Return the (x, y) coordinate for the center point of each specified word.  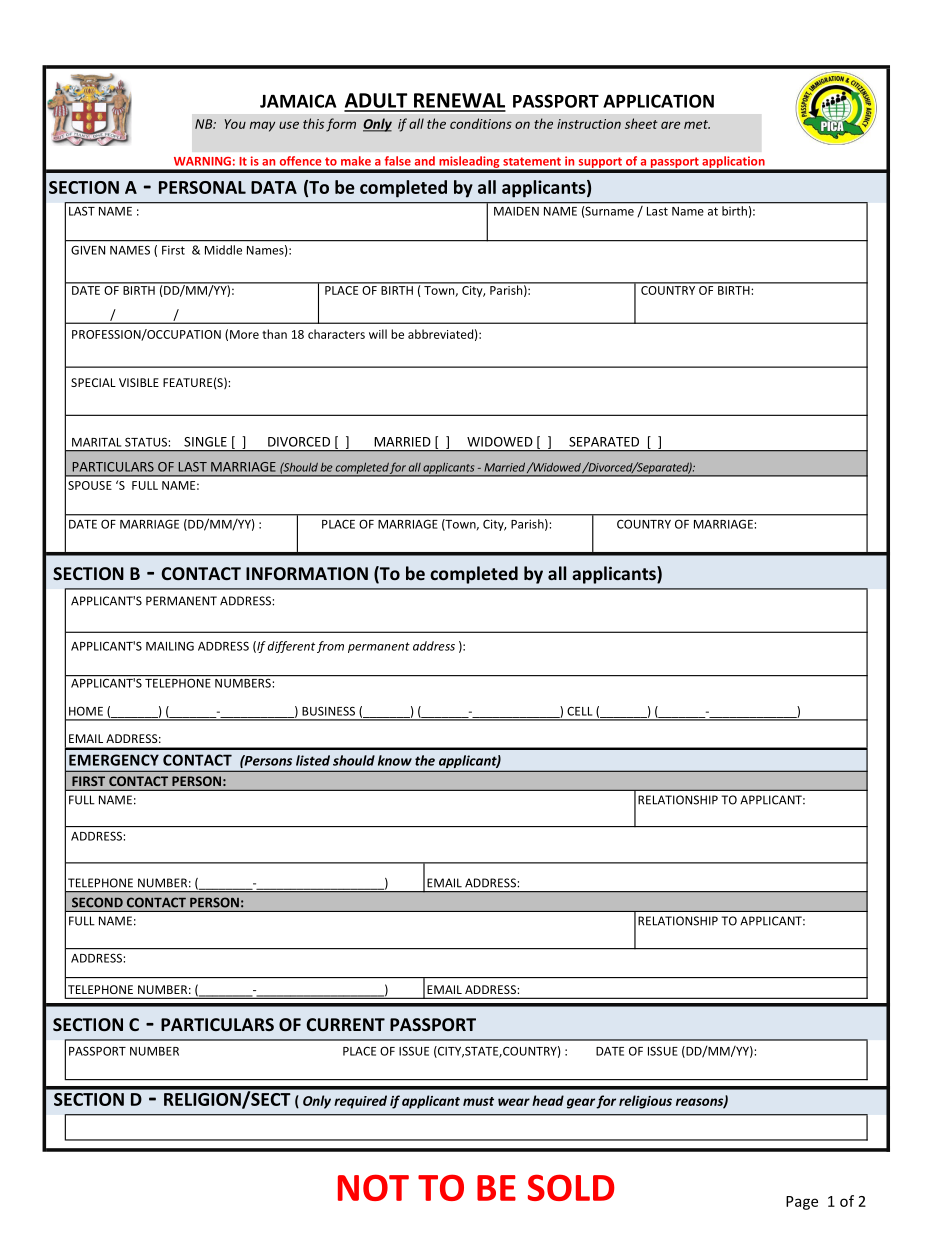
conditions (481, 123)
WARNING (202, 161)
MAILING (170, 646)
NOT (373, 1187)
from (330, 647)
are (670, 125)
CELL (579, 711)
